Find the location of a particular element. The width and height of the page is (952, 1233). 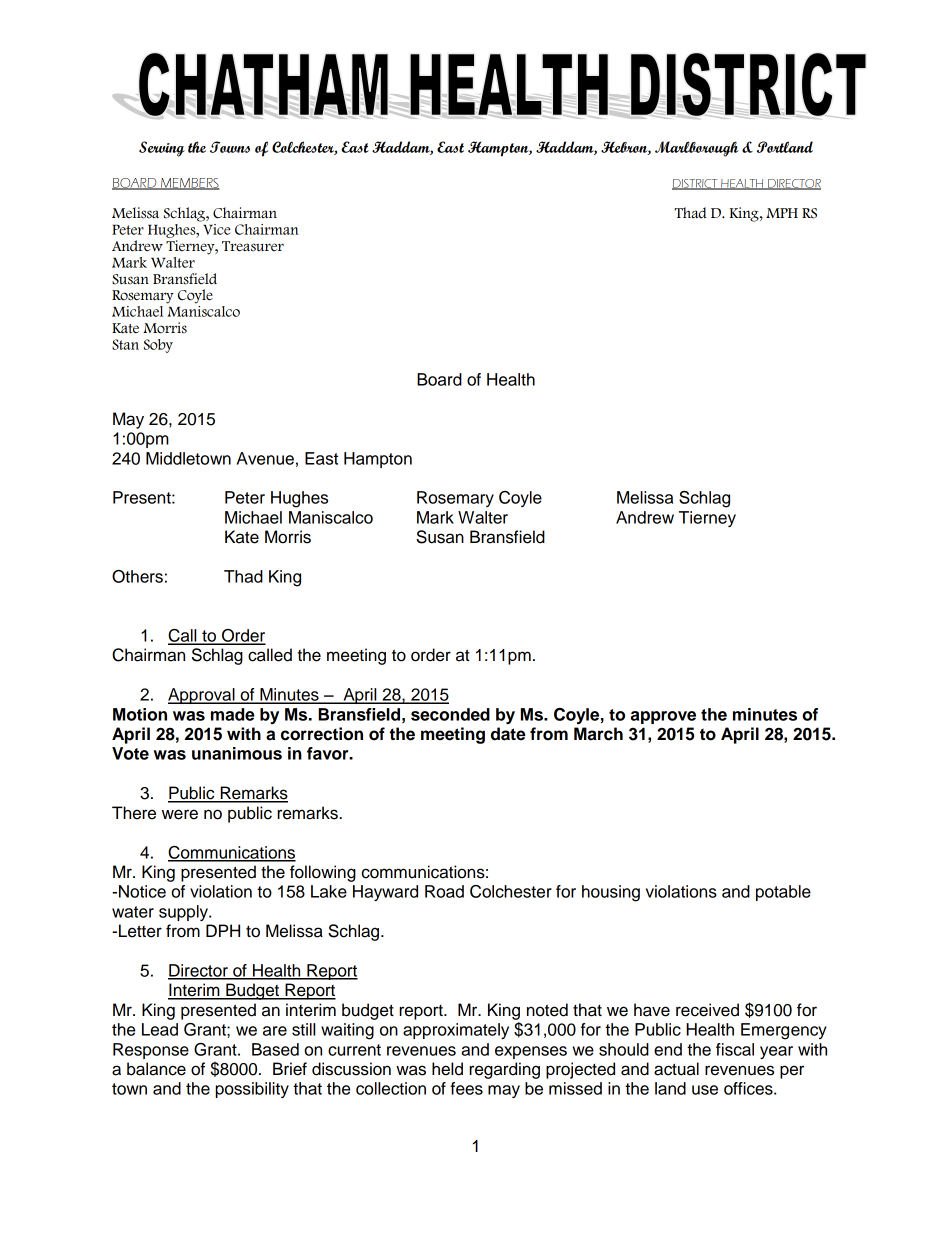

MEMBERS is located at coordinates (189, 184).
